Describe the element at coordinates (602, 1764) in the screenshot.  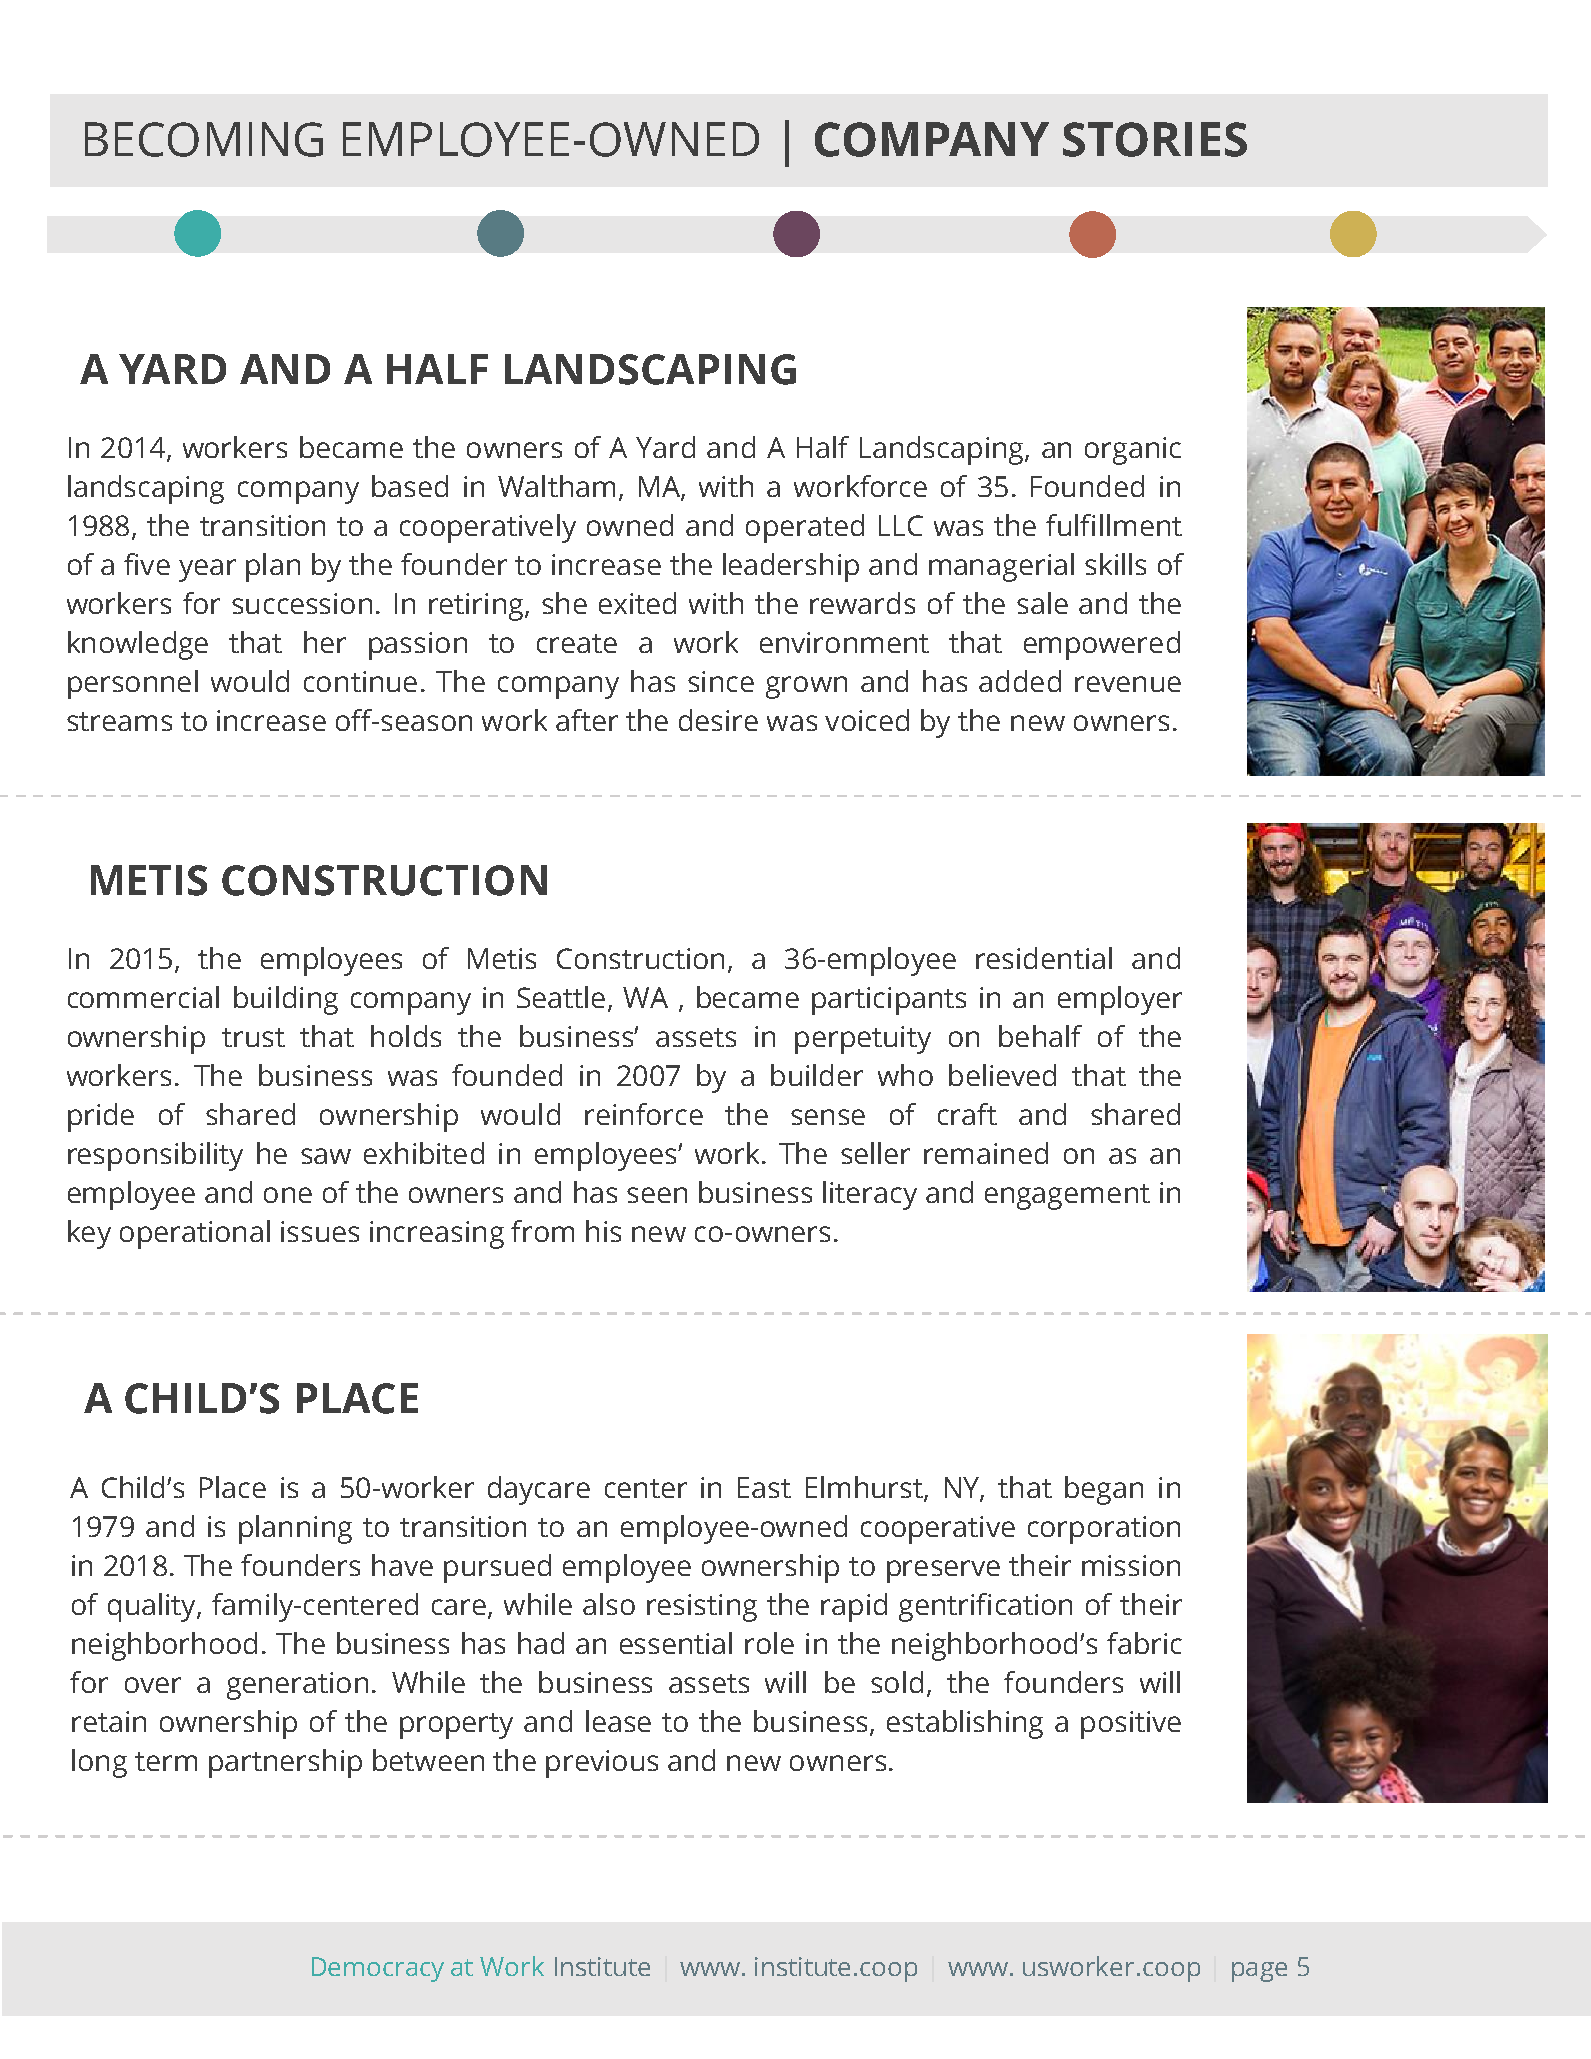
I see `previous` at that location.
